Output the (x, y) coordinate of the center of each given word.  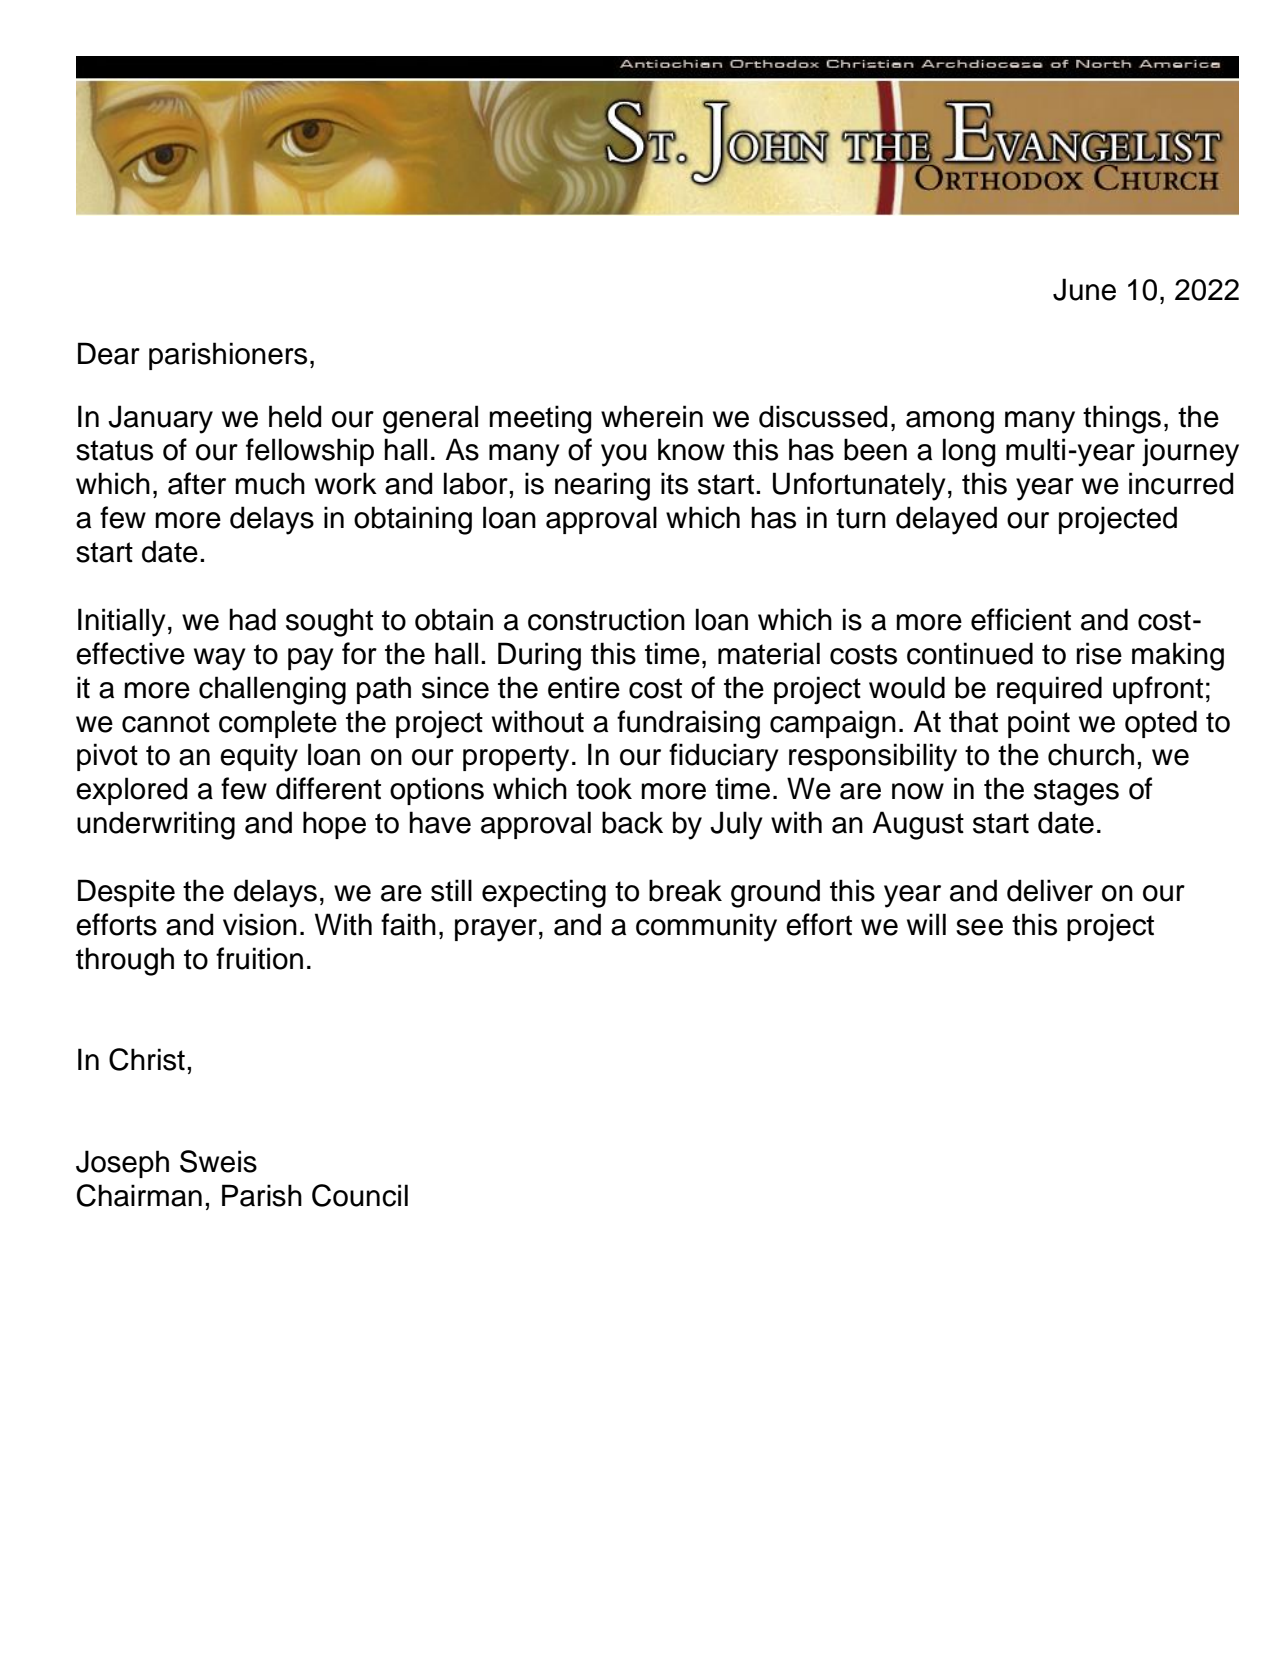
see (979, 927)
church (1091, 754)
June (1084, 289)
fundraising (688, 724)
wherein (652, 416)
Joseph (122, 1164)
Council (360, 1195)
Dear (109, 353)
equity (259, 757)
